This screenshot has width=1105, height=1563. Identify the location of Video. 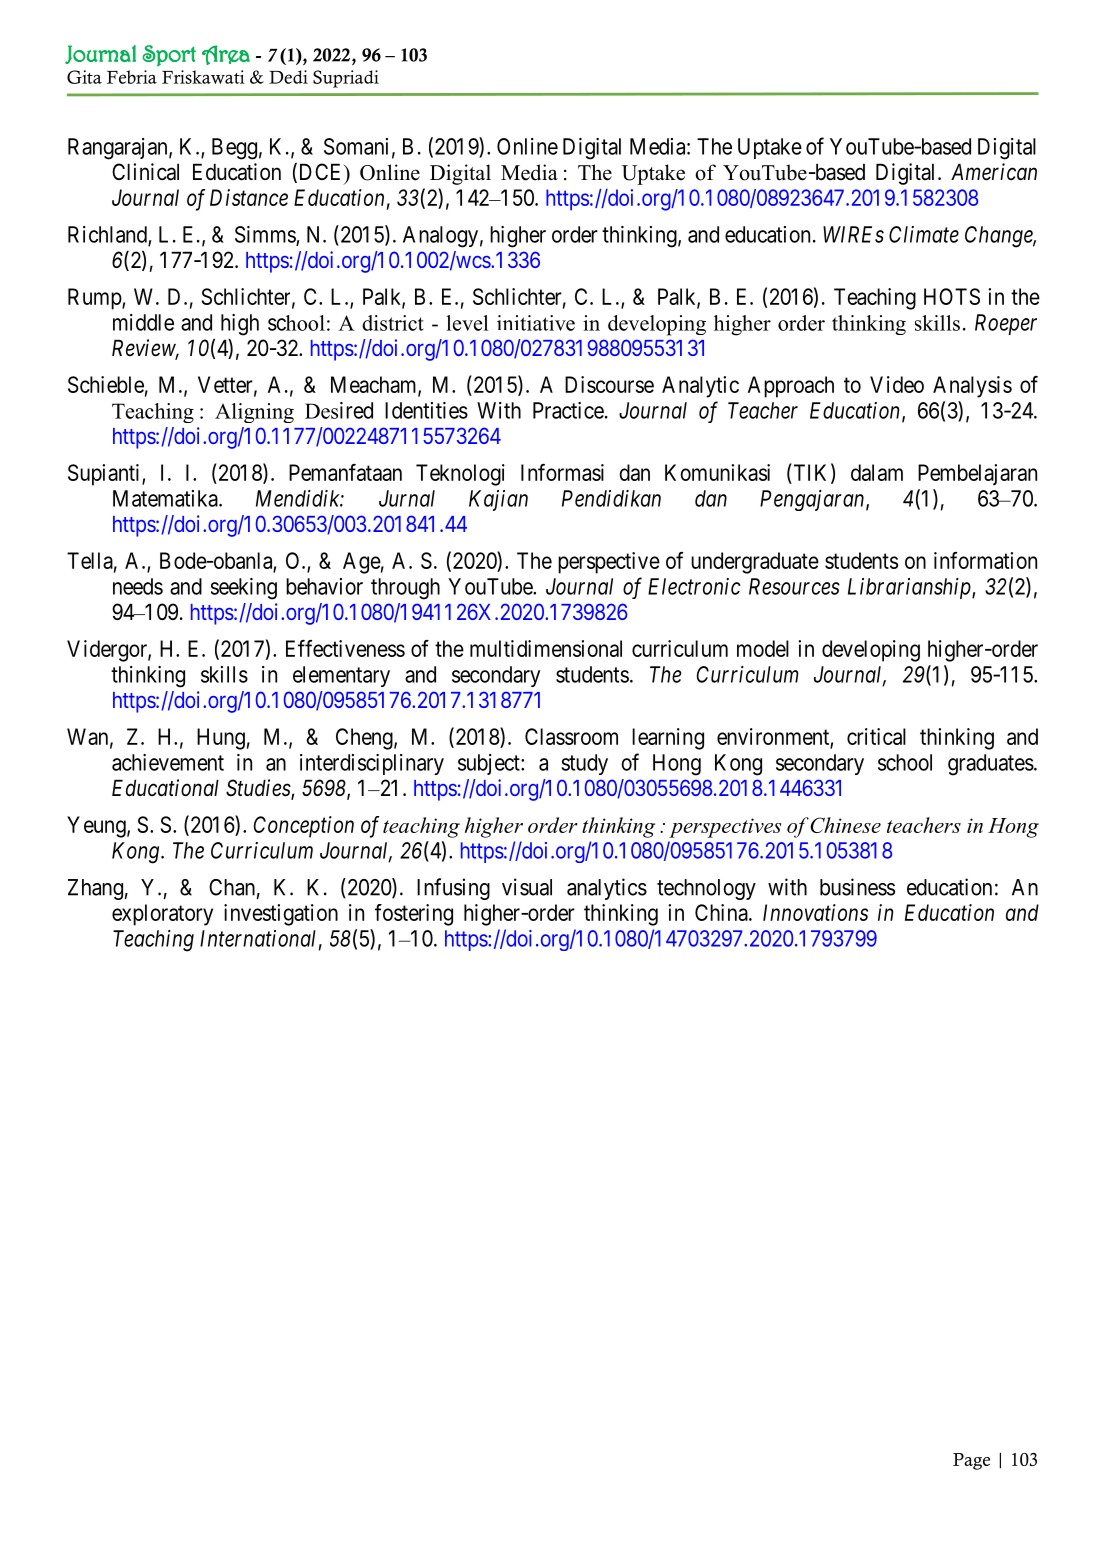
(897, 384).
